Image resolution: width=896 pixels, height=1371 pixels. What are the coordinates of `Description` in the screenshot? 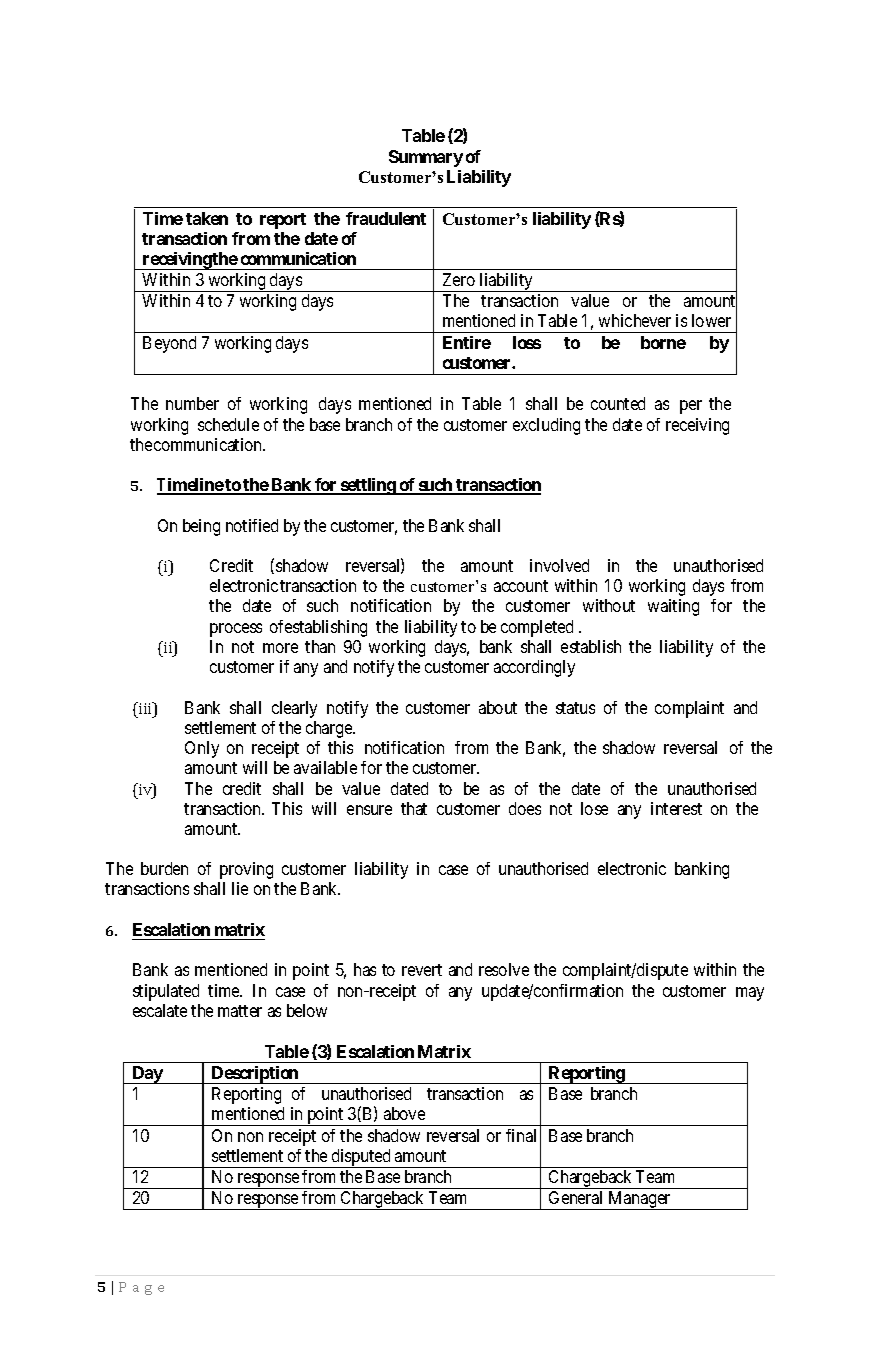 It's located at (255, 1075).
